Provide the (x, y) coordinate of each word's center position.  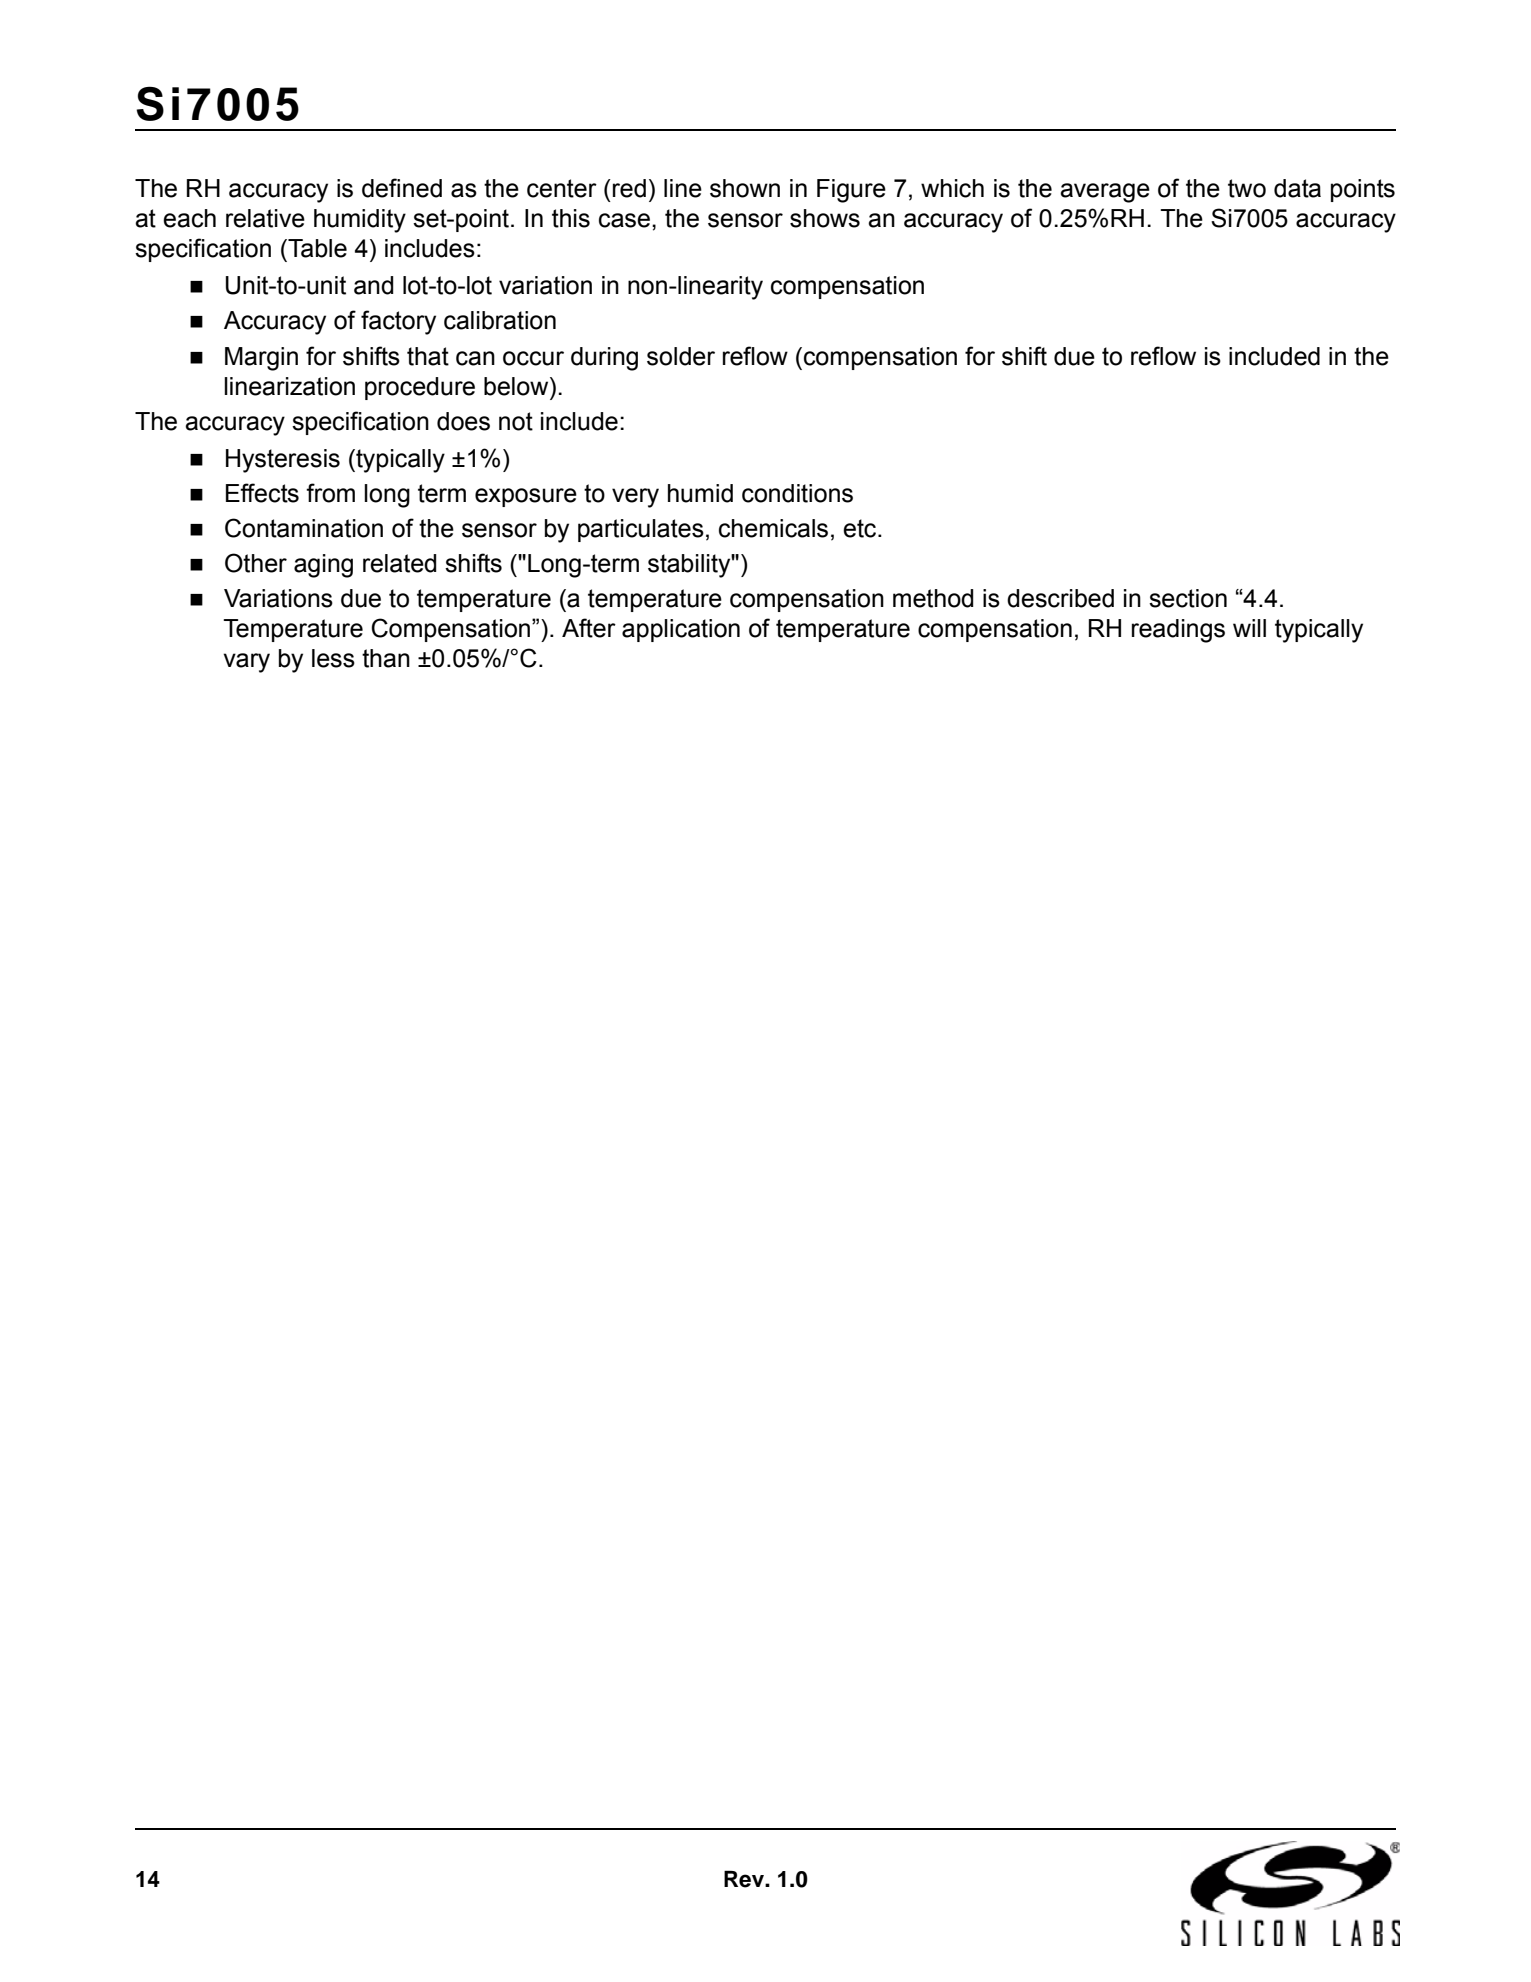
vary (246, 663)
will (1249, 628)
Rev (745, 1879)
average (1105, 193)
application (681, 630)
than (386, 658)
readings (1178, 631)
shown (745, 188)
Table (316, 248)
